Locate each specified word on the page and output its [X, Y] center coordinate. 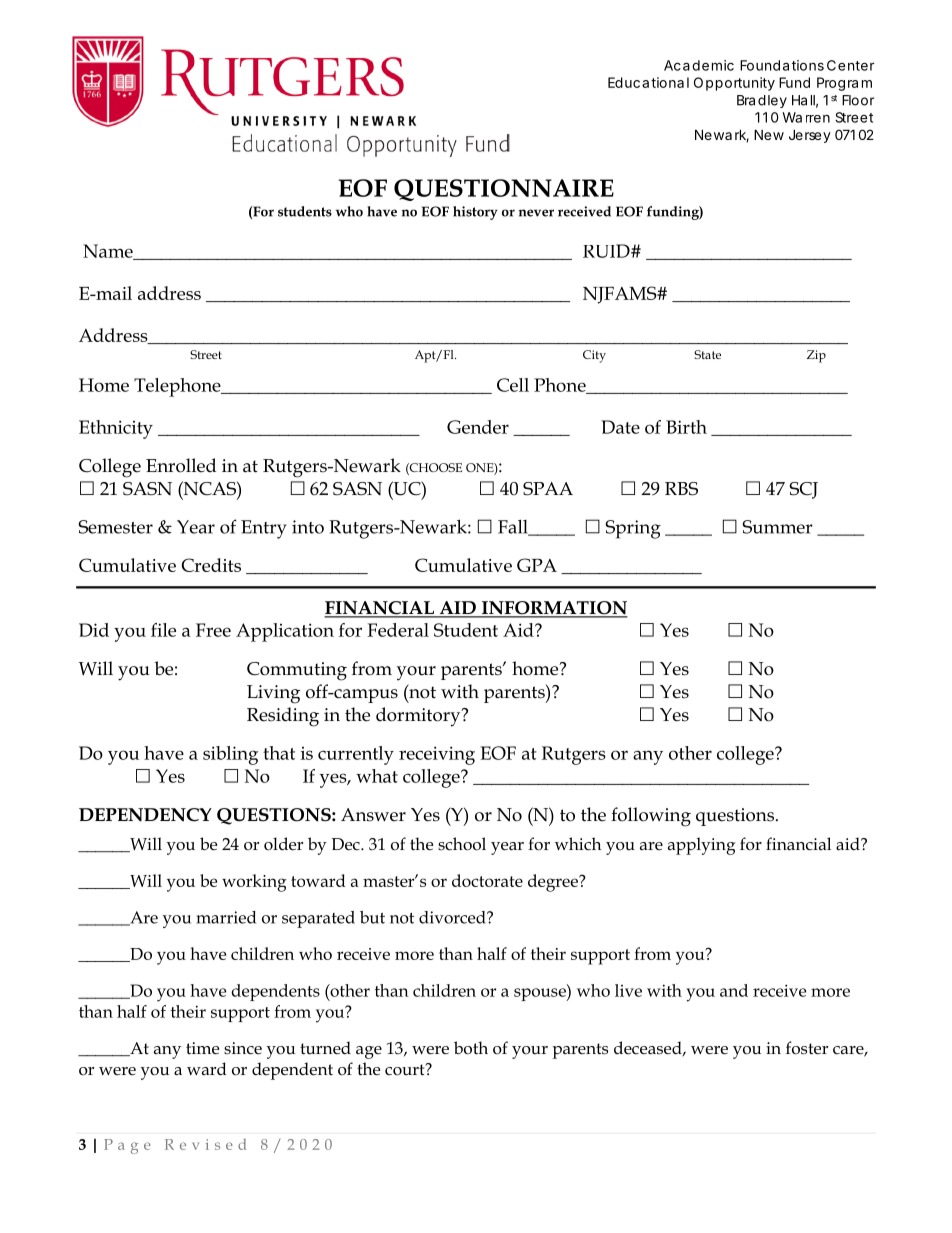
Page [127, 1146]
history [475, 213]
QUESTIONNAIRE [504, 190]
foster [807, 1048]
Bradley [762, 101]
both [471, 1048]
